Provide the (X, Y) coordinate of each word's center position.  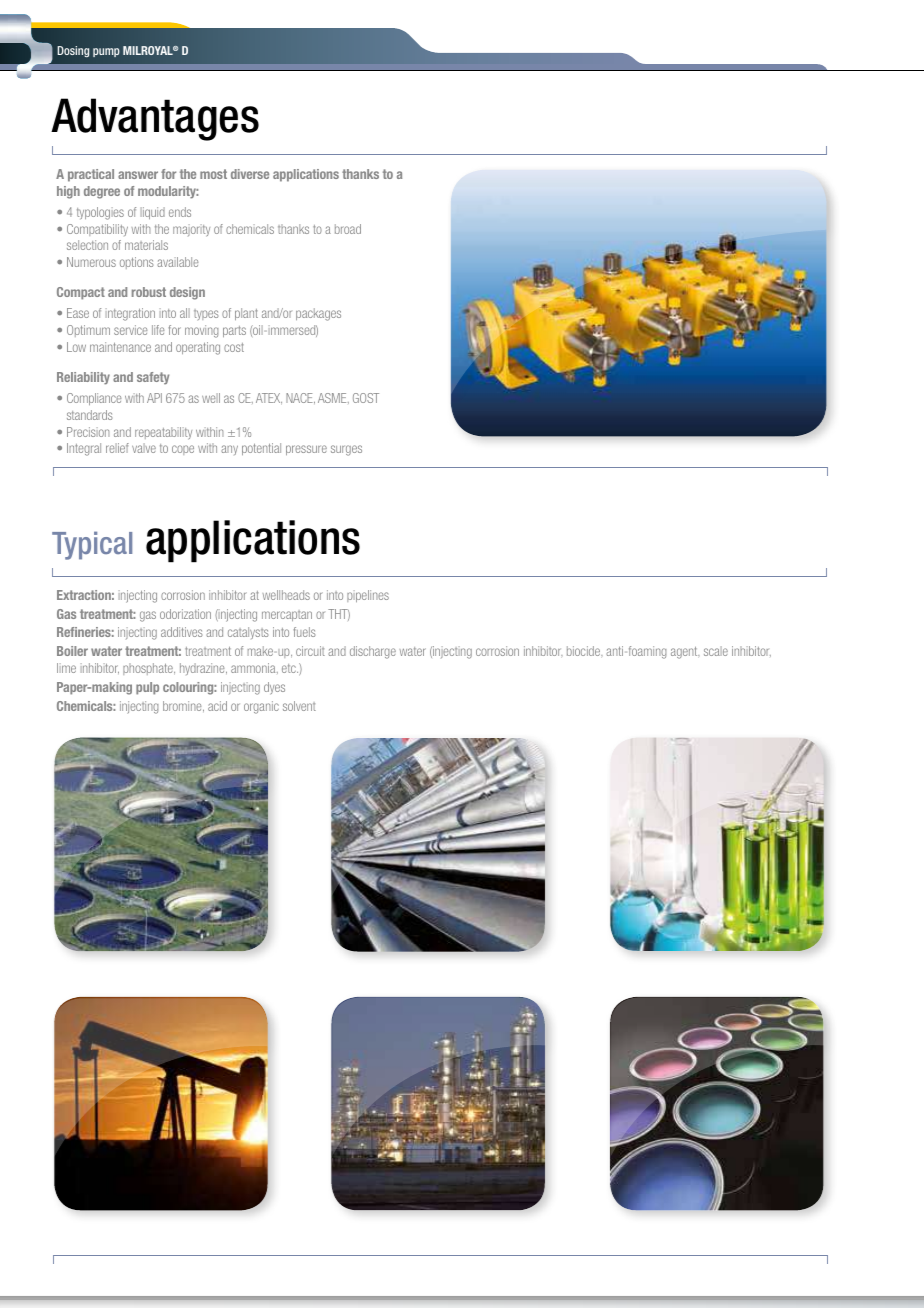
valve (144, 448)
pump (106, 52)
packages (318, 314)
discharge (373, 652)
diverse (250, 174)
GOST (366, 398)
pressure (306, 450)
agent (685, 653)
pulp (147, 688)
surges (346, 450)
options (137, 263)
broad (348, 229)
